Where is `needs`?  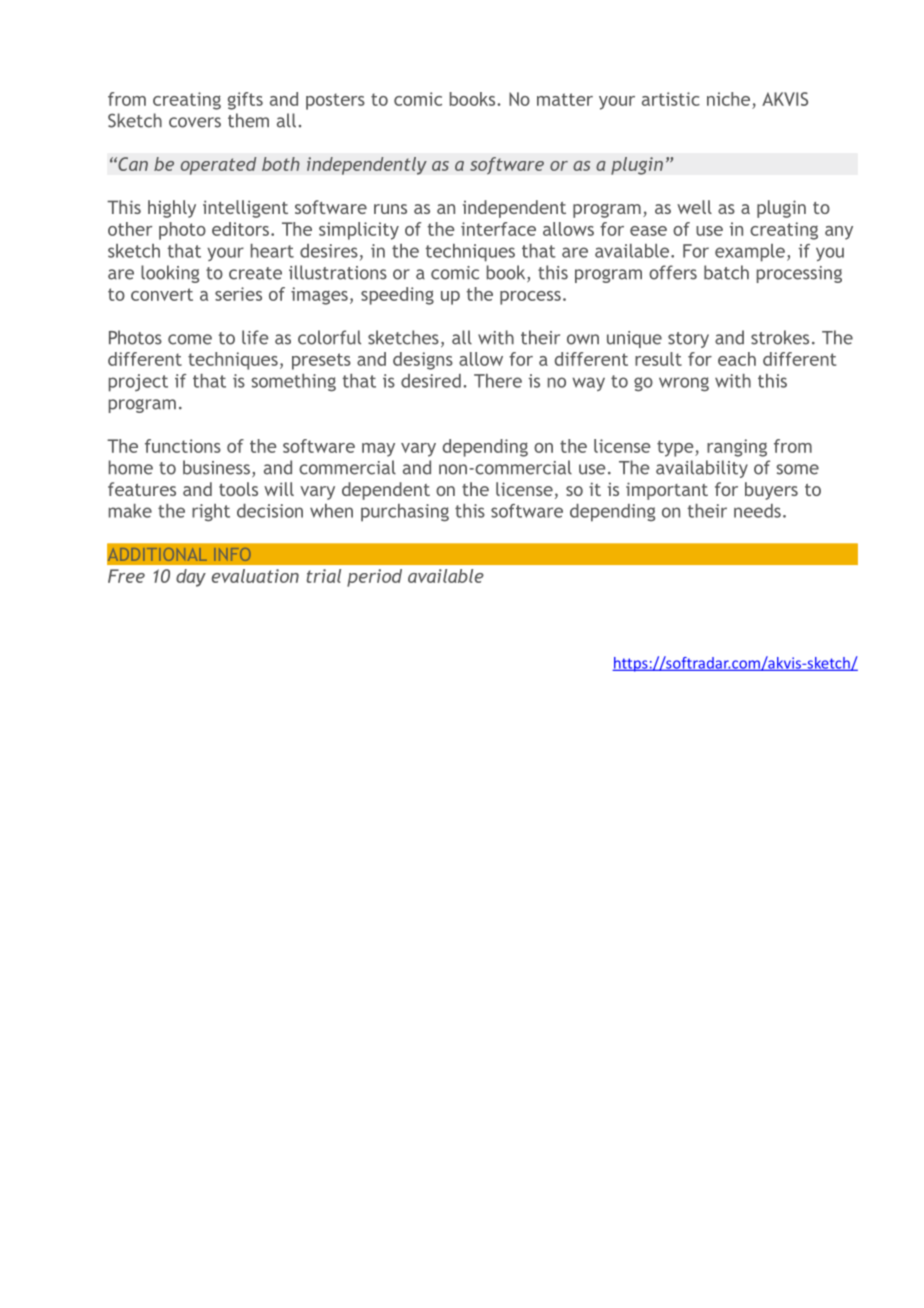 needs is located at coordinates (757, 511).
